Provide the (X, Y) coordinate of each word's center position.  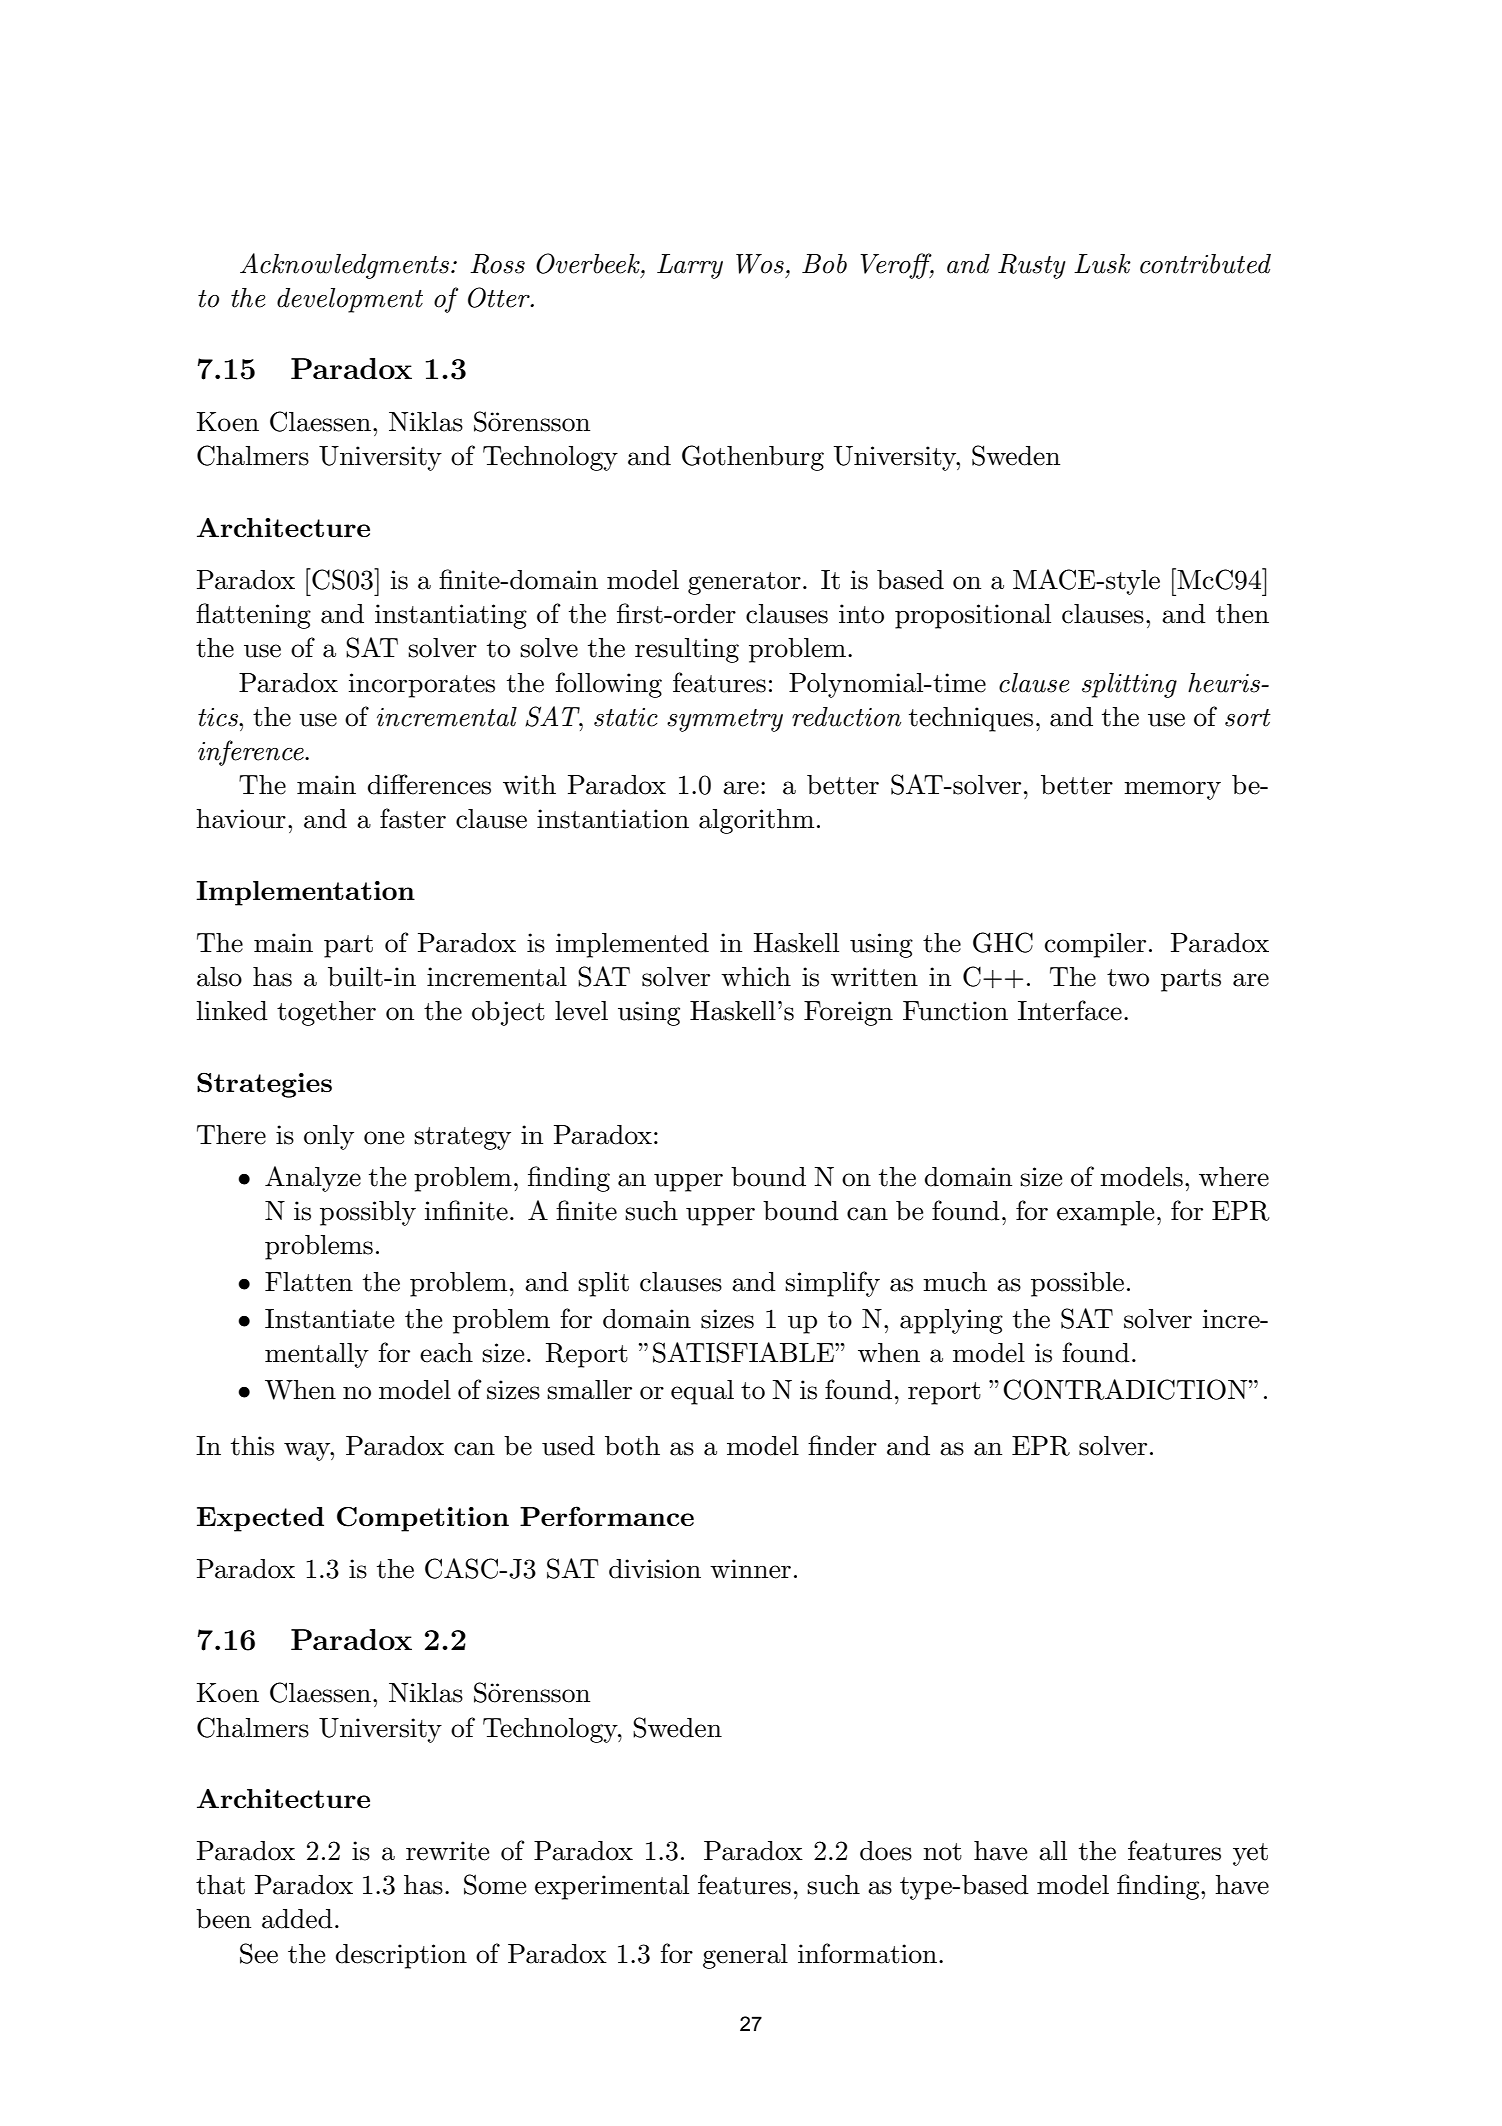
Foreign (848, 1013)
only (329, 1137)
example (1105, 1213)
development (350, 300)
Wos (760, 264)
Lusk (1102, 264)
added (297, 1919)
